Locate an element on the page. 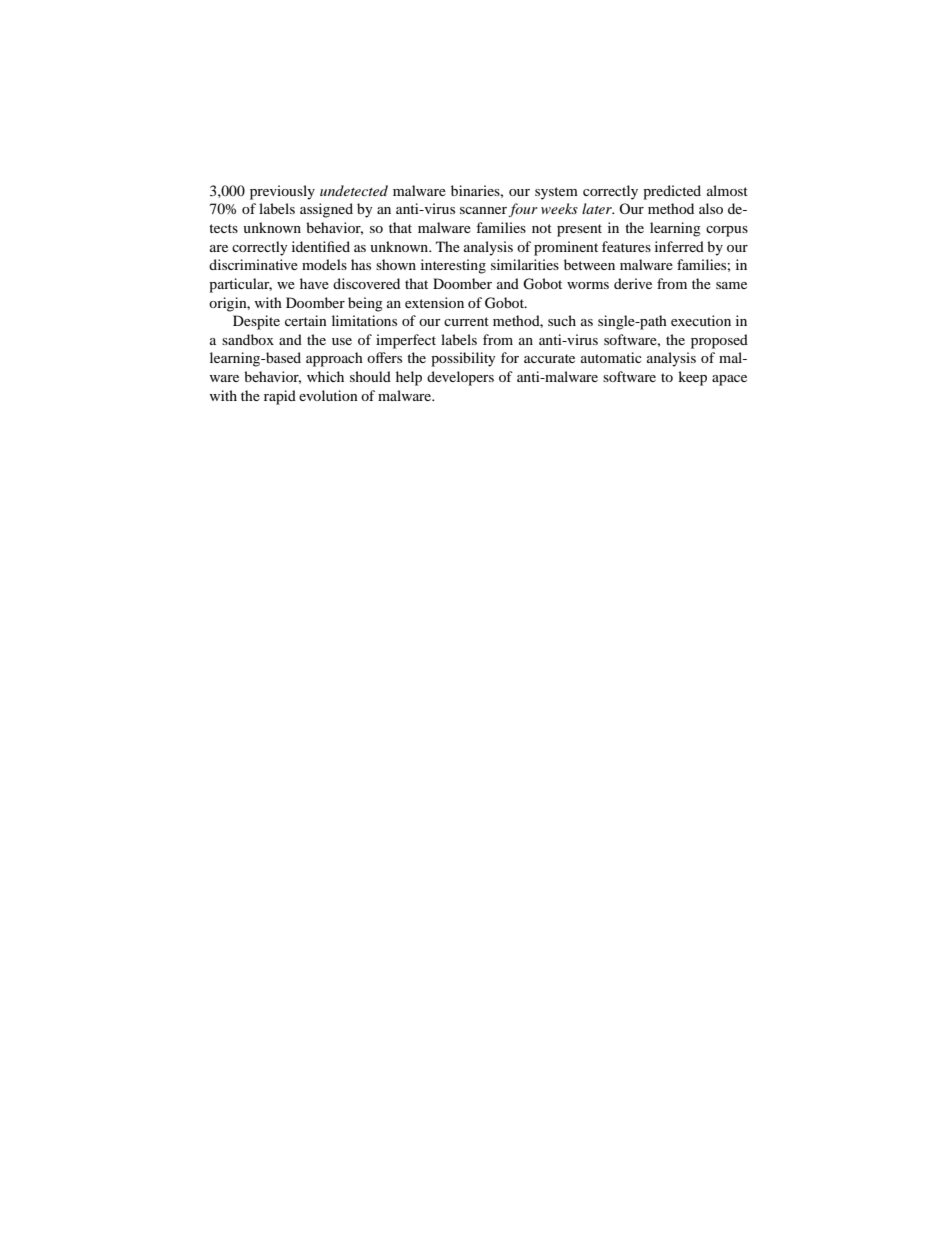  previously is located at coordinates (282, 192).
